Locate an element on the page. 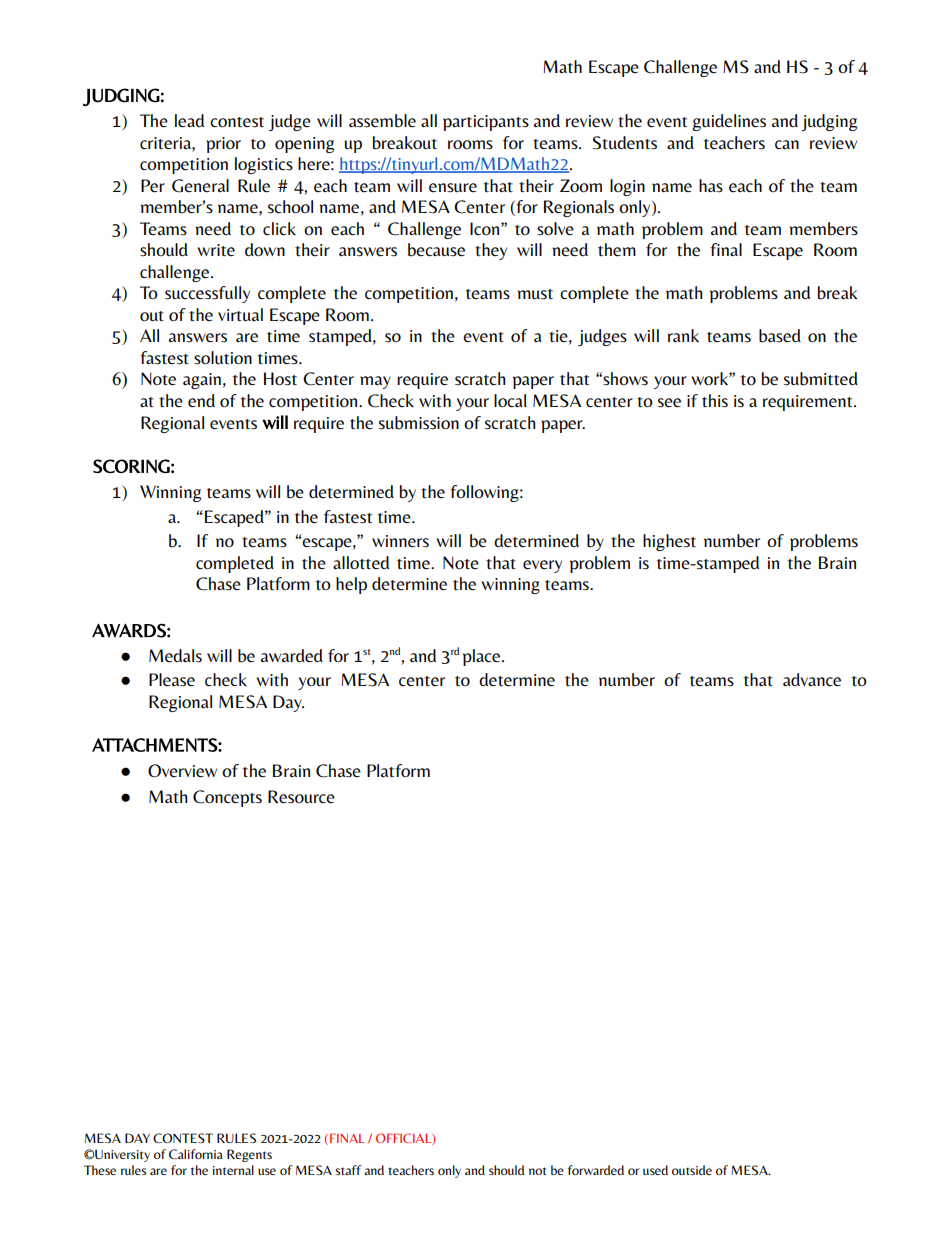 The image size is (952, 1233). Medals is located at coordinates (175, 656).
